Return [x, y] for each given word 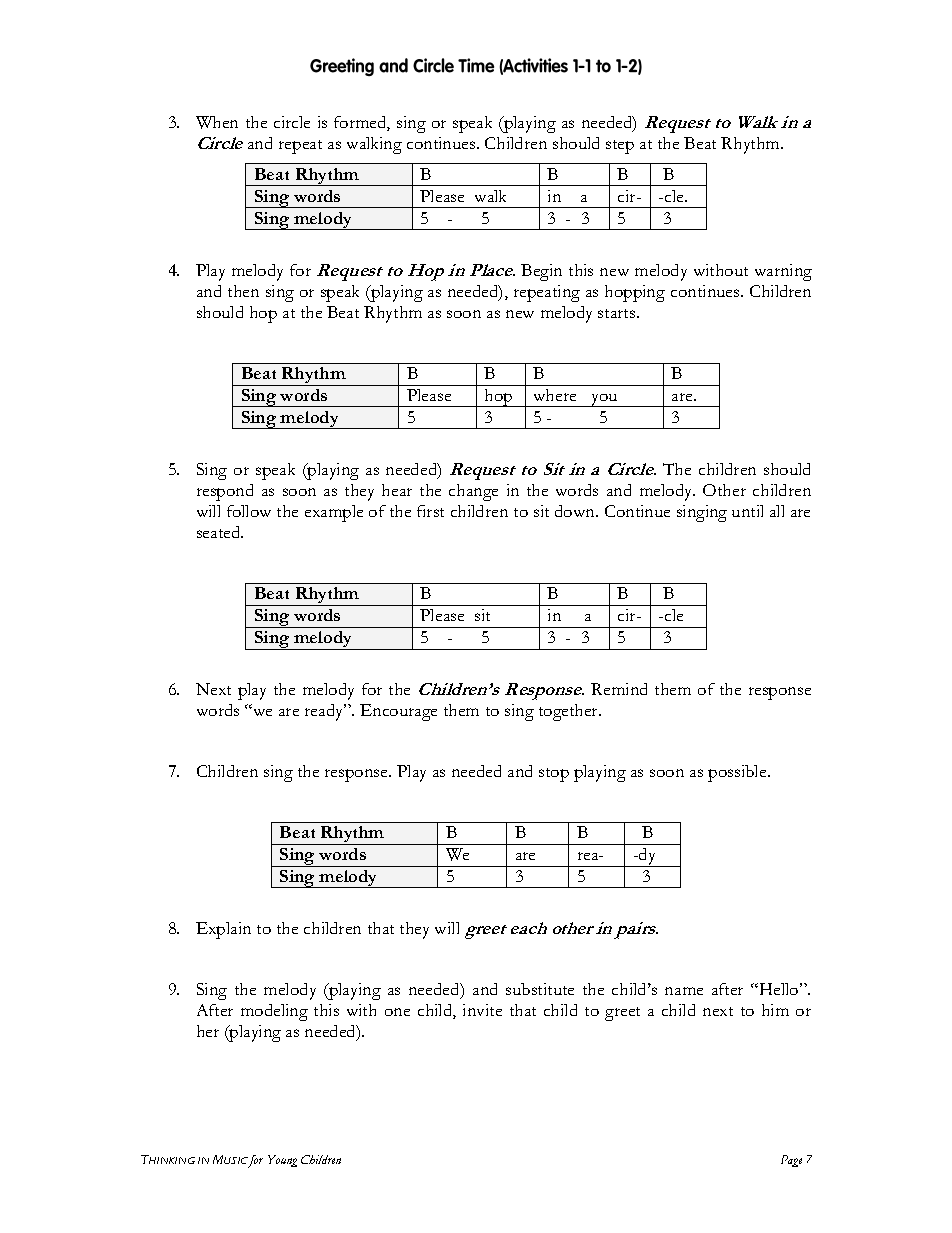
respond [225, 492]
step [620, 147]
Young [282, 1161]
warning [783, 272]
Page [791, 1161]
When [217, 122]
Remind [619, 689]
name [684, 991]
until [747, 511]
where [555, 395]
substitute [540, 989]
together [570, 712]
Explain [223, 930]
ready [325, 712]
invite [482, 1010]
